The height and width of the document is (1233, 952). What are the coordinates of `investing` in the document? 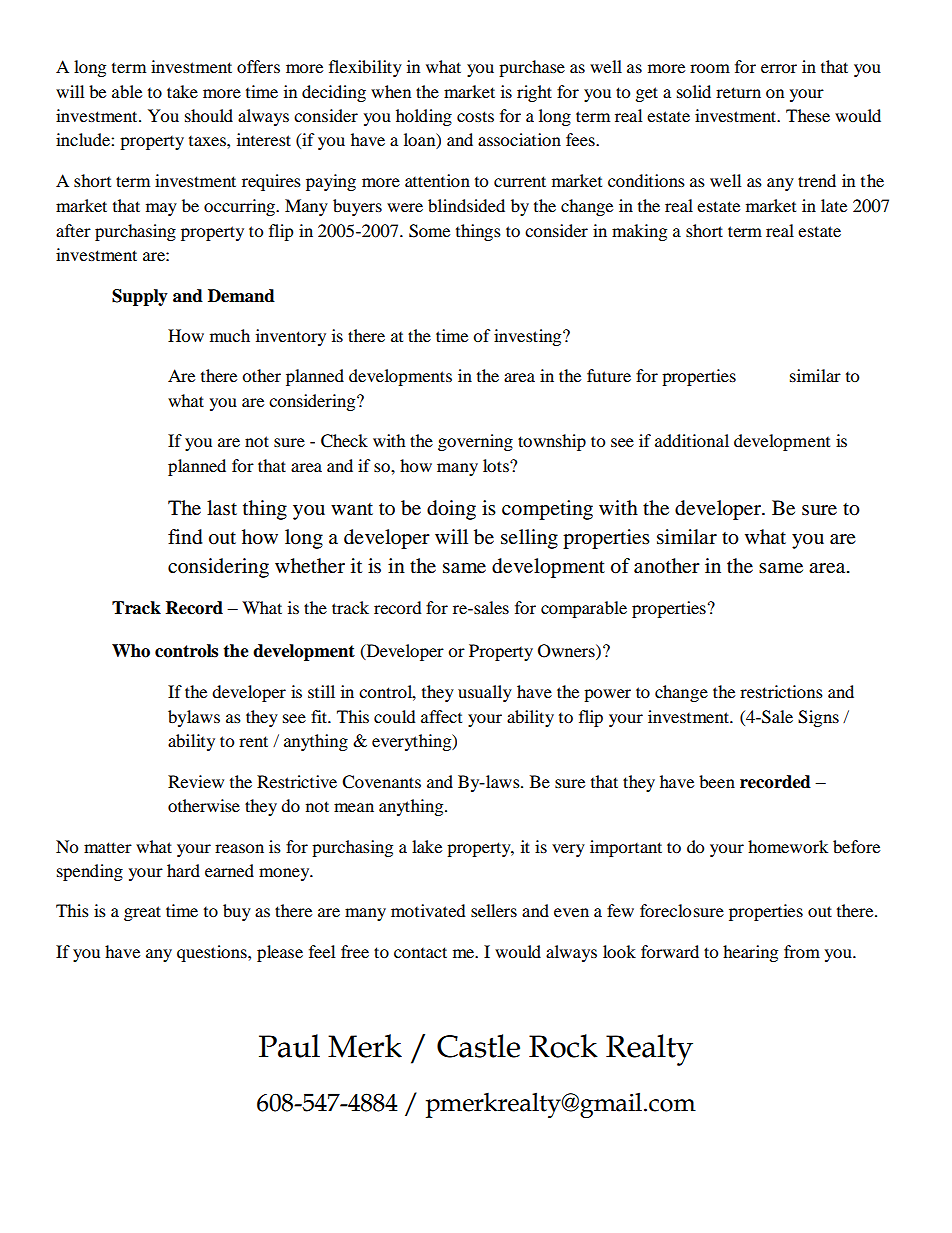 It's located at (529, 337).
